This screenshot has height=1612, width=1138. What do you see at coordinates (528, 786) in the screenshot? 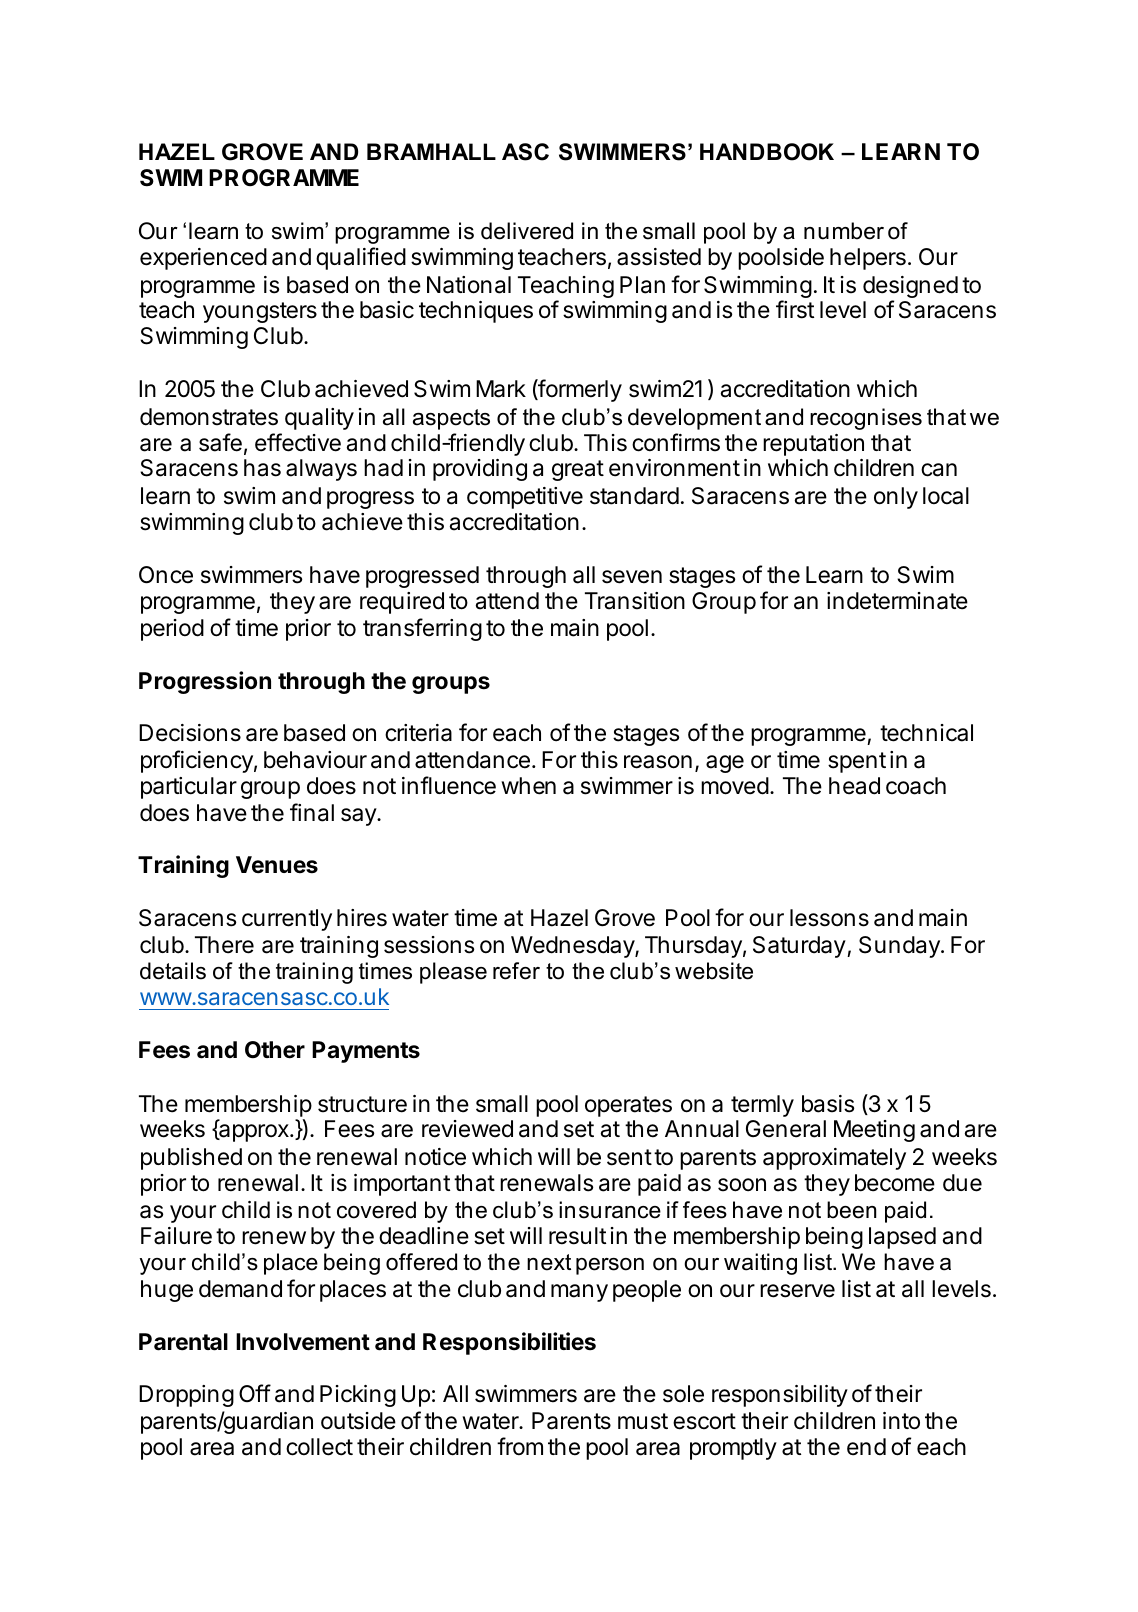
I see `when` at bounding box center [528, 786].
